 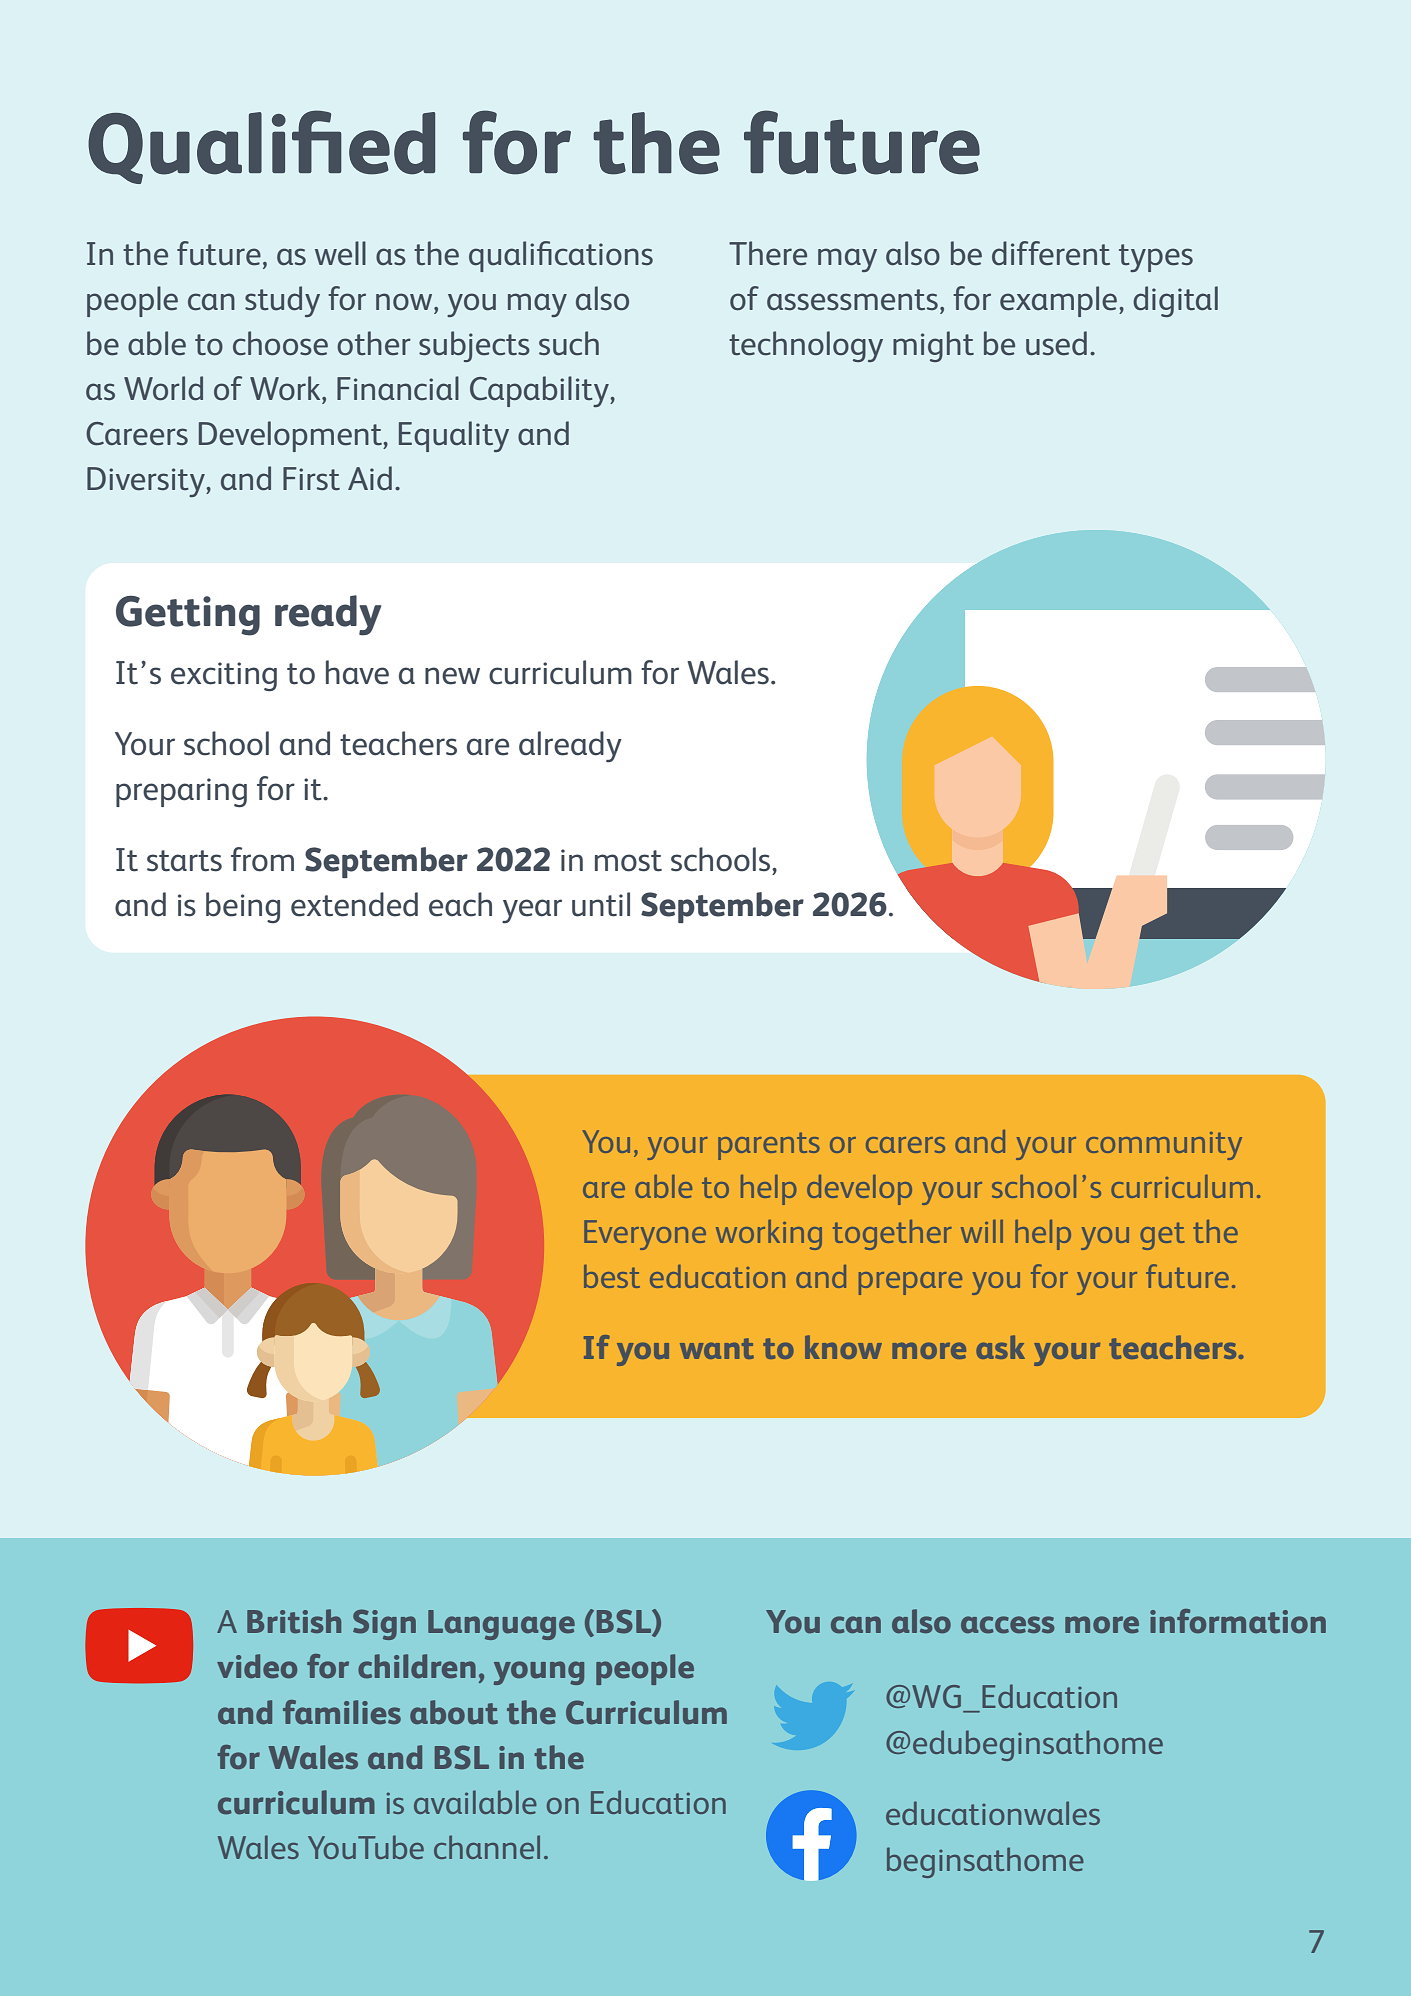 What do you see at coordinates (1056, 343) in the screenshot?
I see `used` at bounding box center [1056, 343].
